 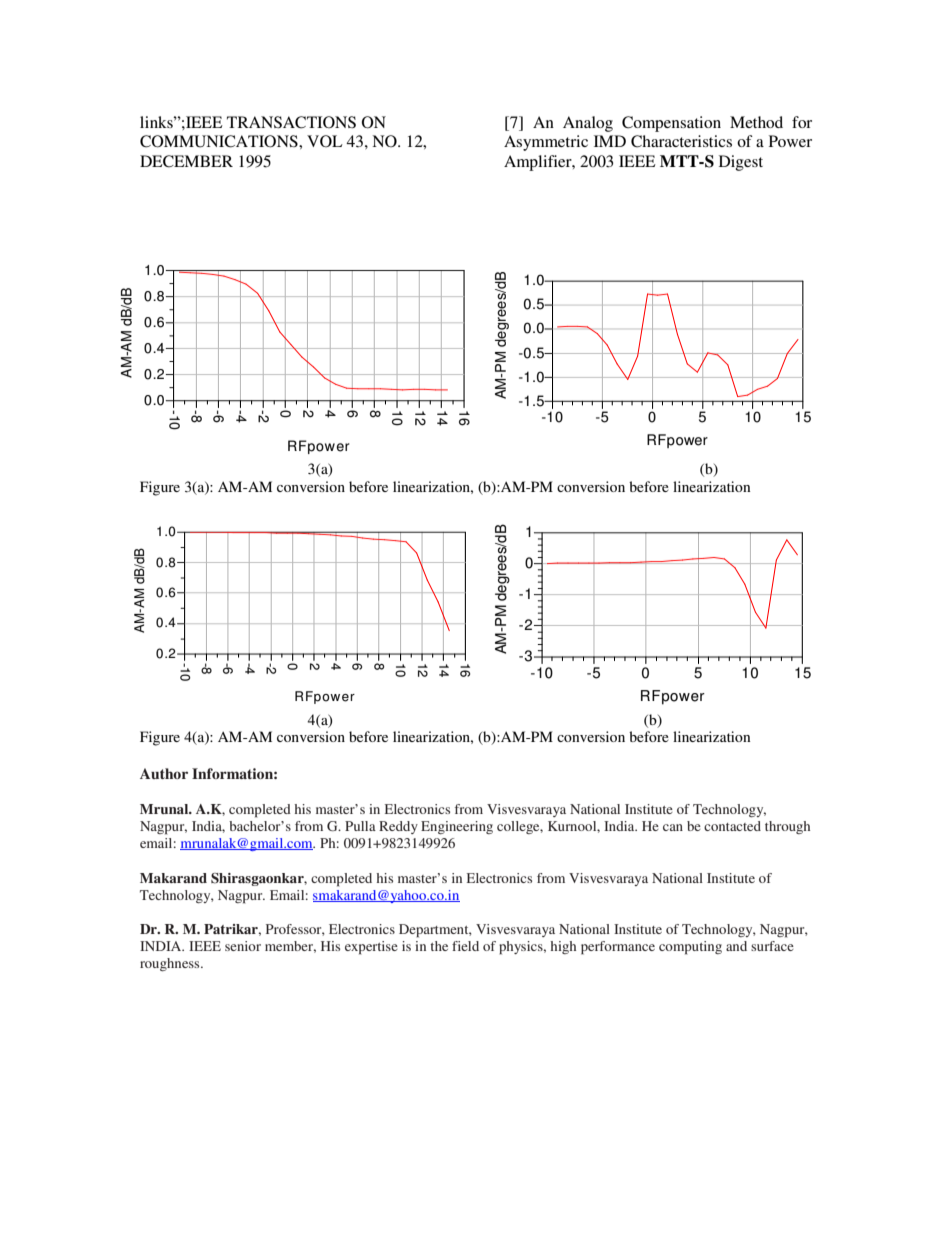 What do you see at coordinates (243, 946) in the screenshot?
I see `senior` at bounding box center [243, 946].
